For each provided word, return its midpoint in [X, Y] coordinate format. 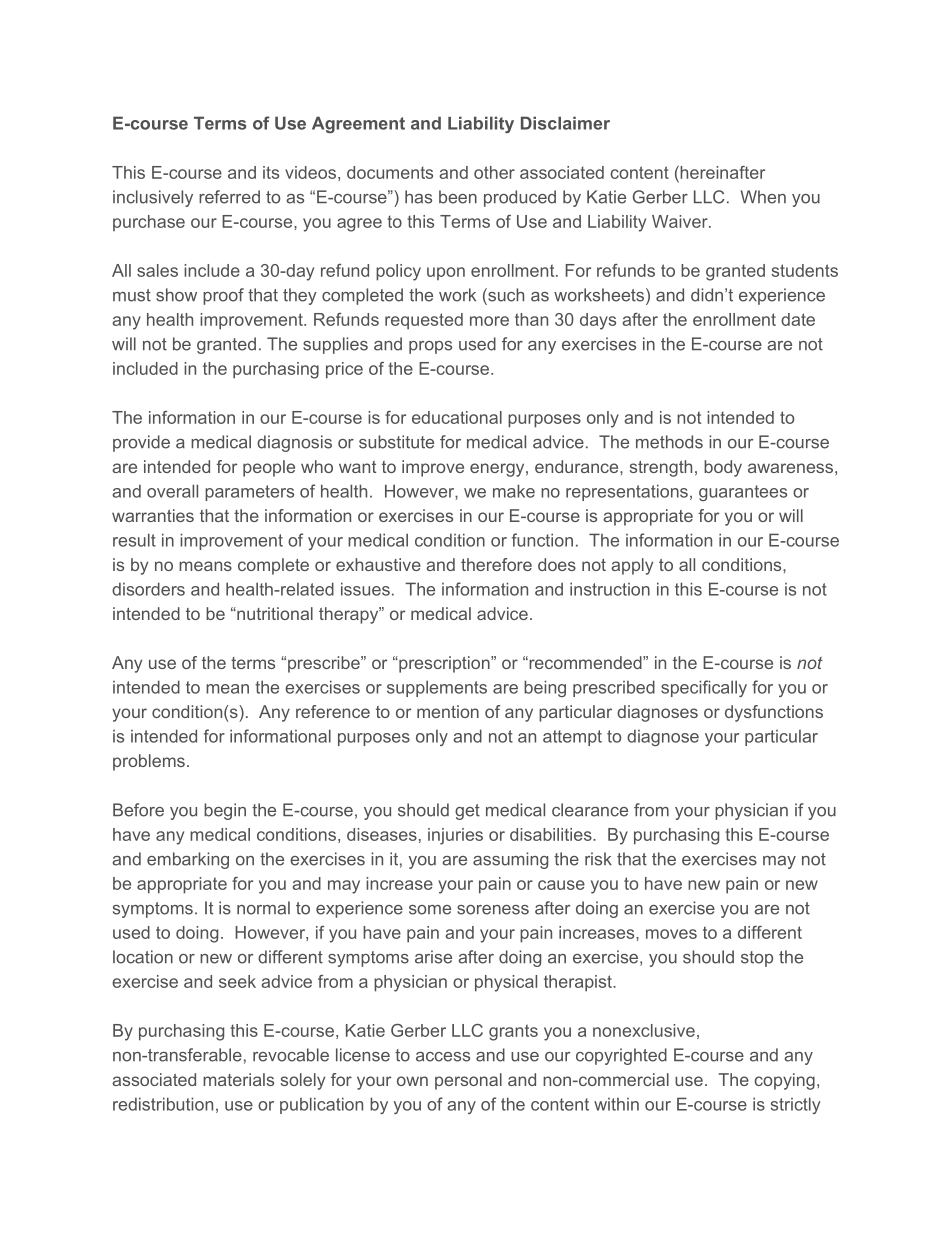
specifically [704, 688]
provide [141, 443]
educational [457, 417]
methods [669, 442]
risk [598, 859]
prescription [444, 664]
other [494, 172]
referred [229, 197]
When [763, 197]
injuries [455, 836]
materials [238, 1079]
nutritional [274, 613]
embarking [188, 860]
